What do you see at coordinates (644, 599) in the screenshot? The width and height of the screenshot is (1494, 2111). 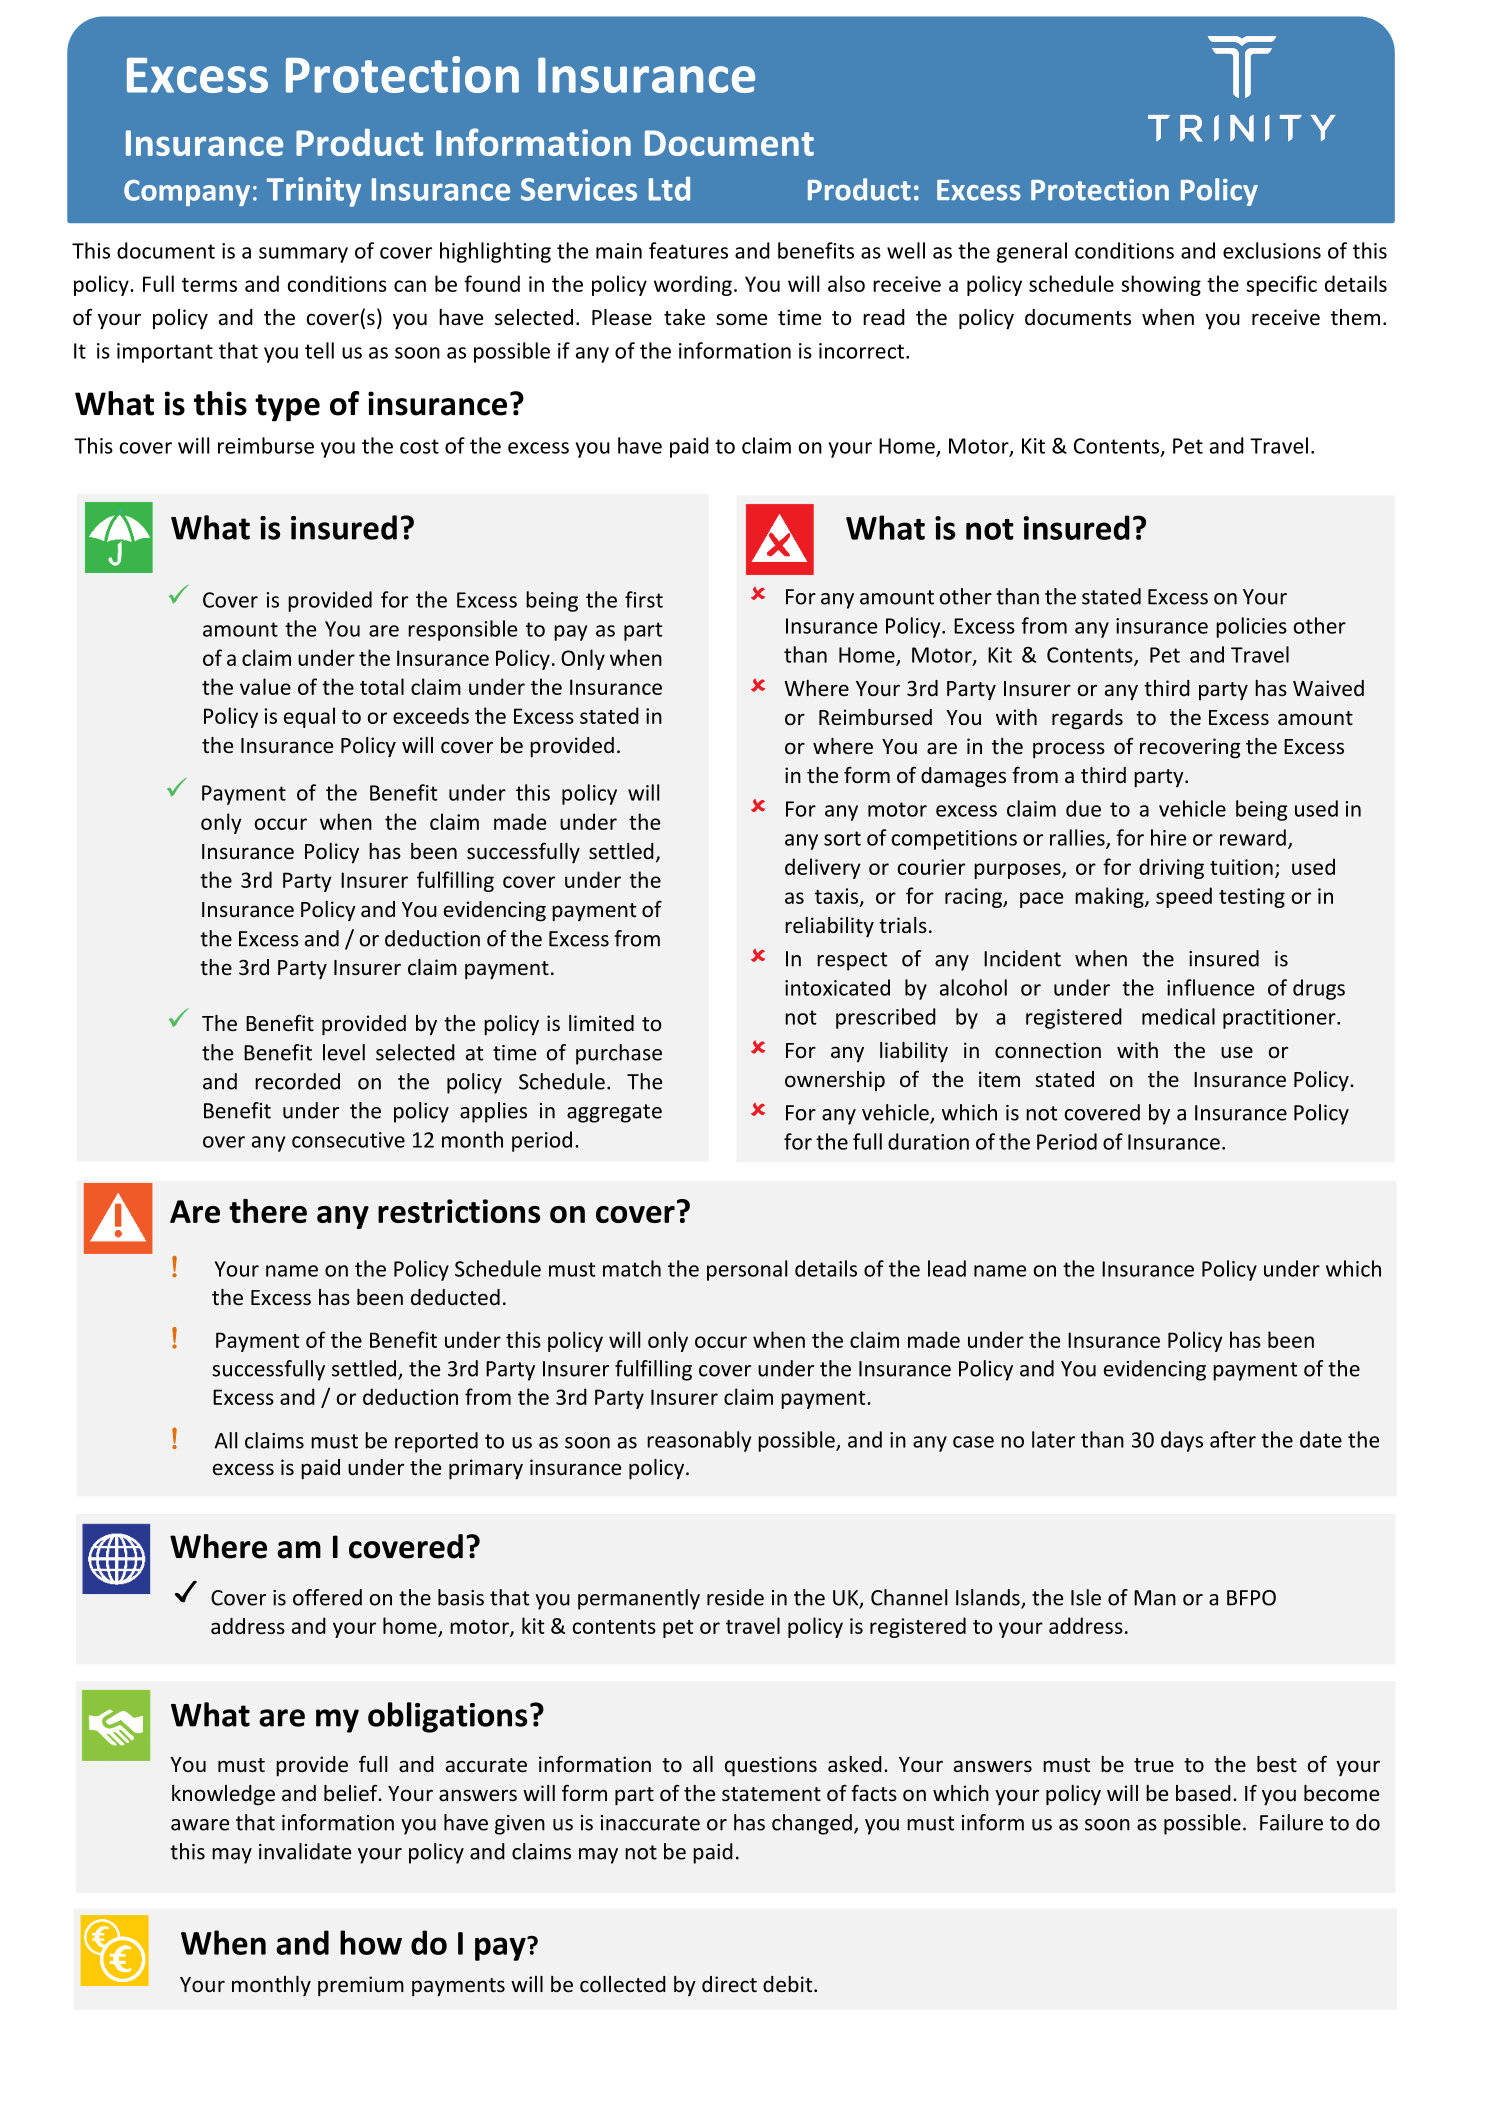 I see `first` at bounding box center [644, 599].
